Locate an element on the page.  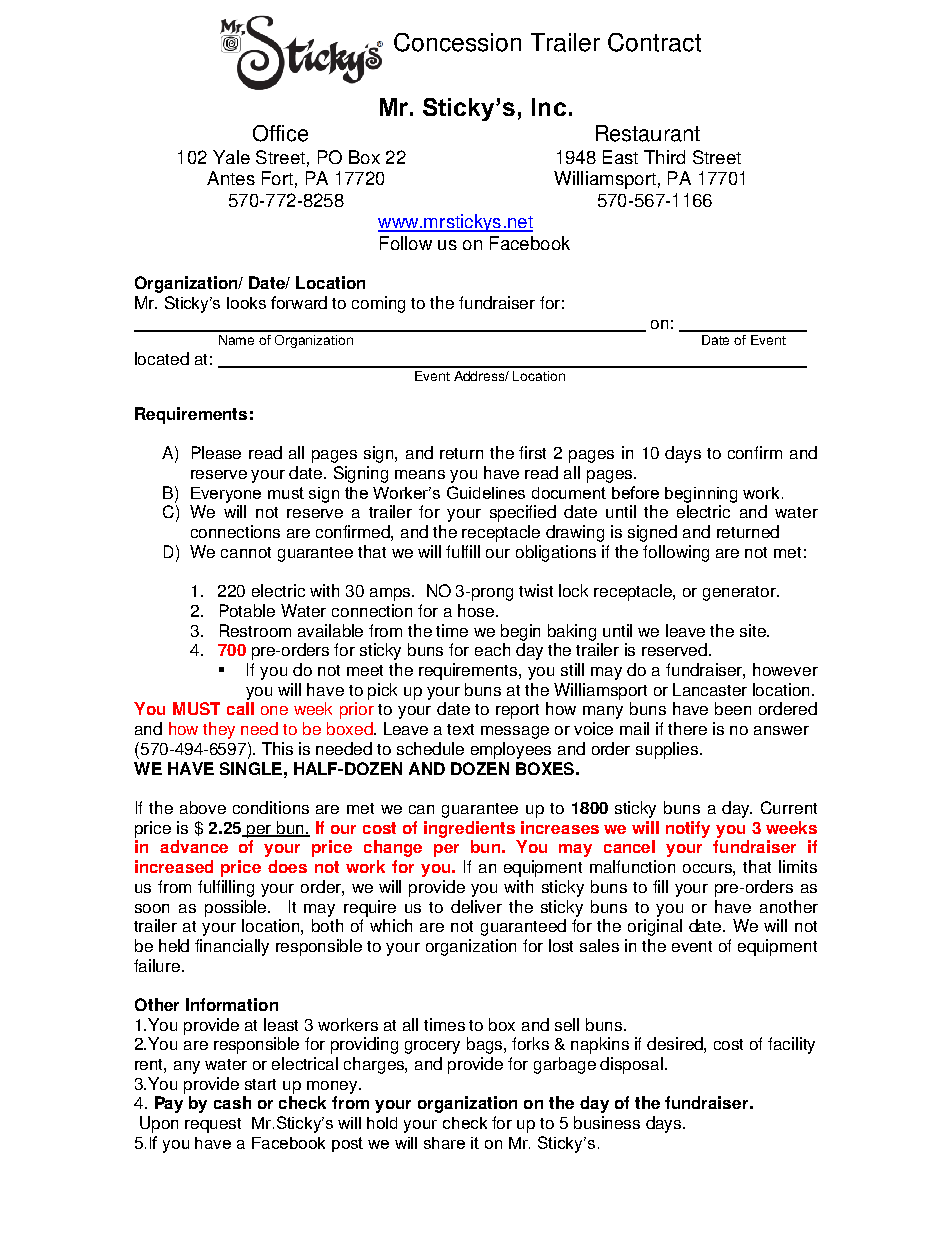
Please is located at coordinates (216, 452).
